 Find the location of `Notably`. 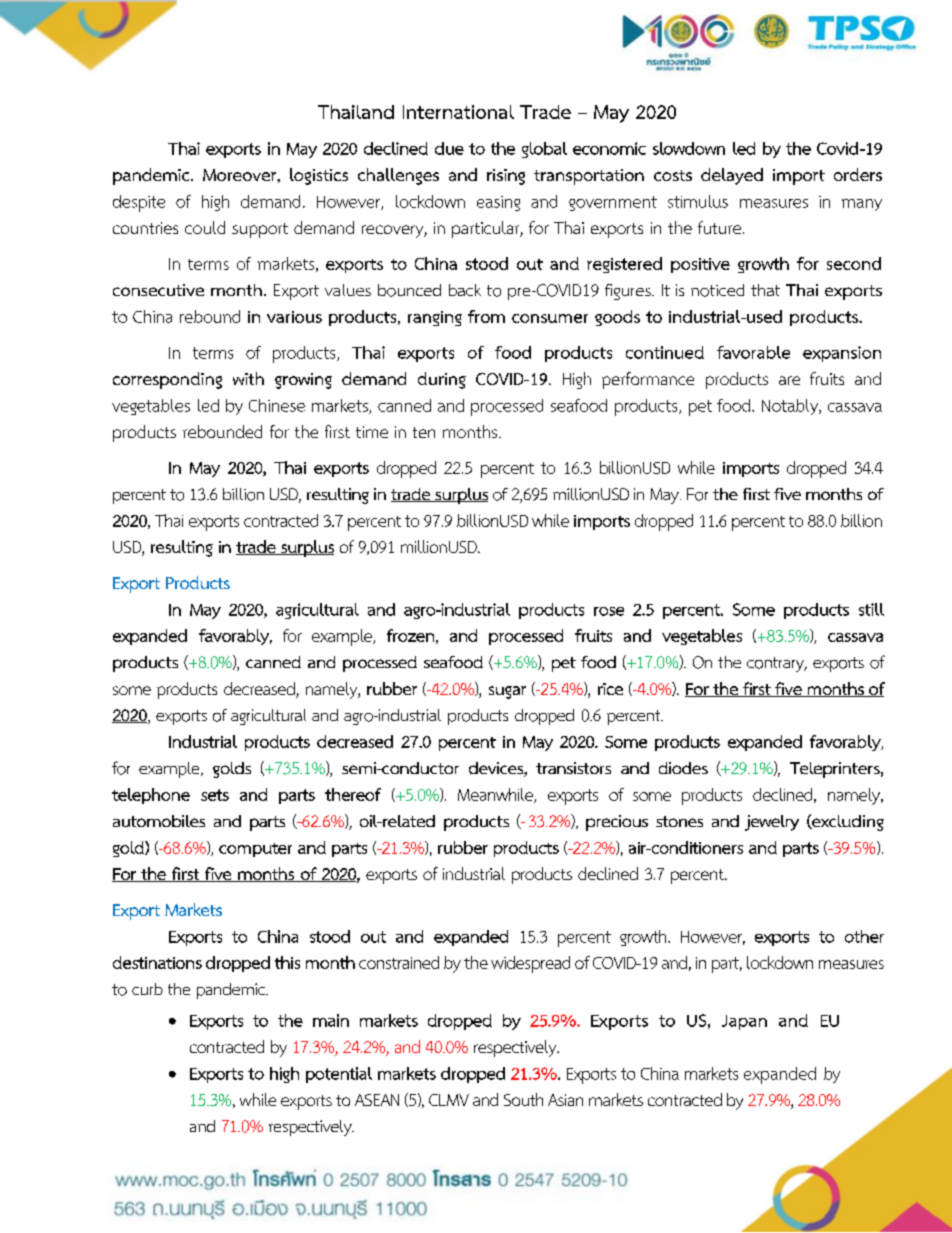

Notably is located at coordinates (791, 407).
